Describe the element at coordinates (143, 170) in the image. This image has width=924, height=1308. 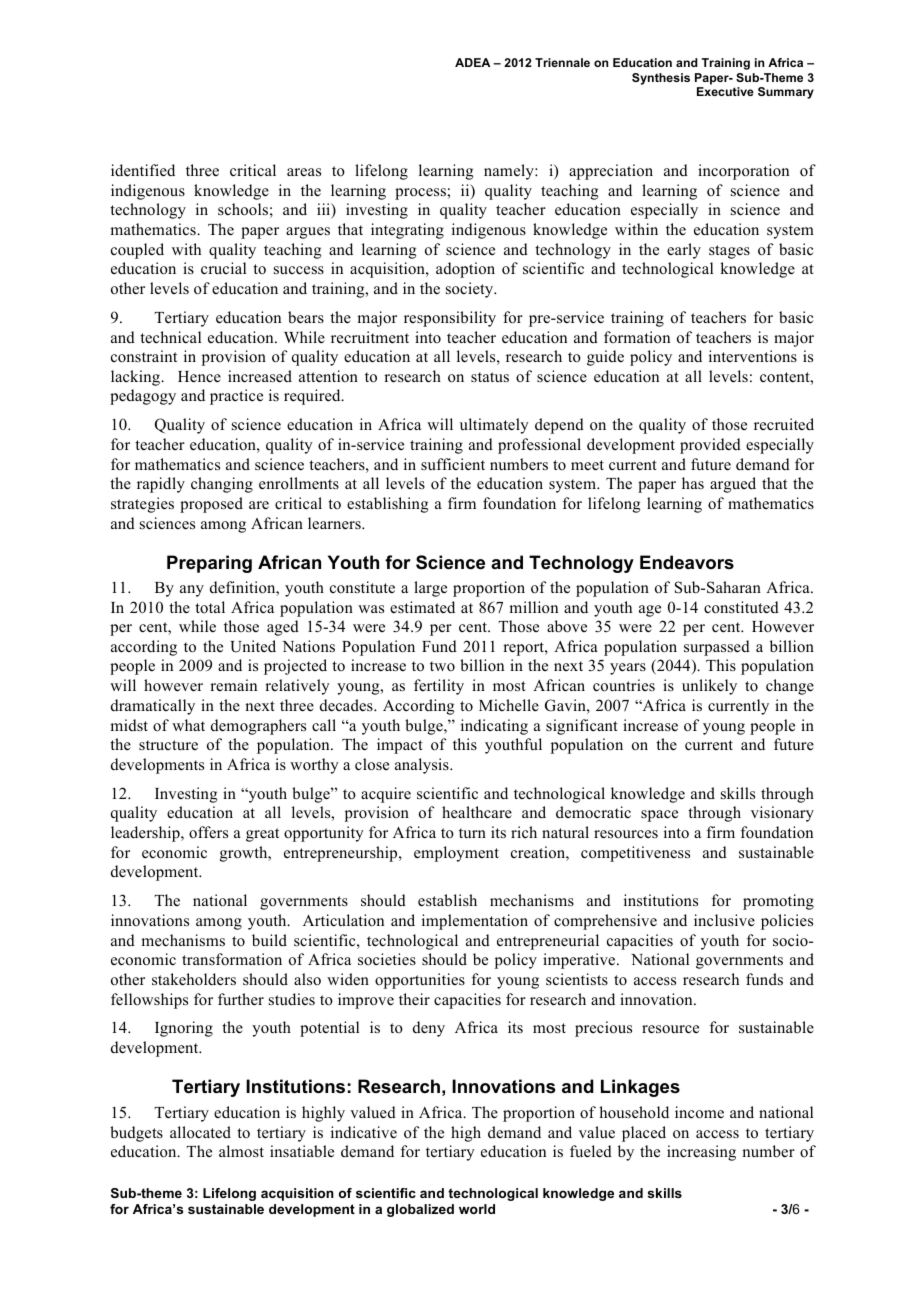
I see `identified` at that location.
